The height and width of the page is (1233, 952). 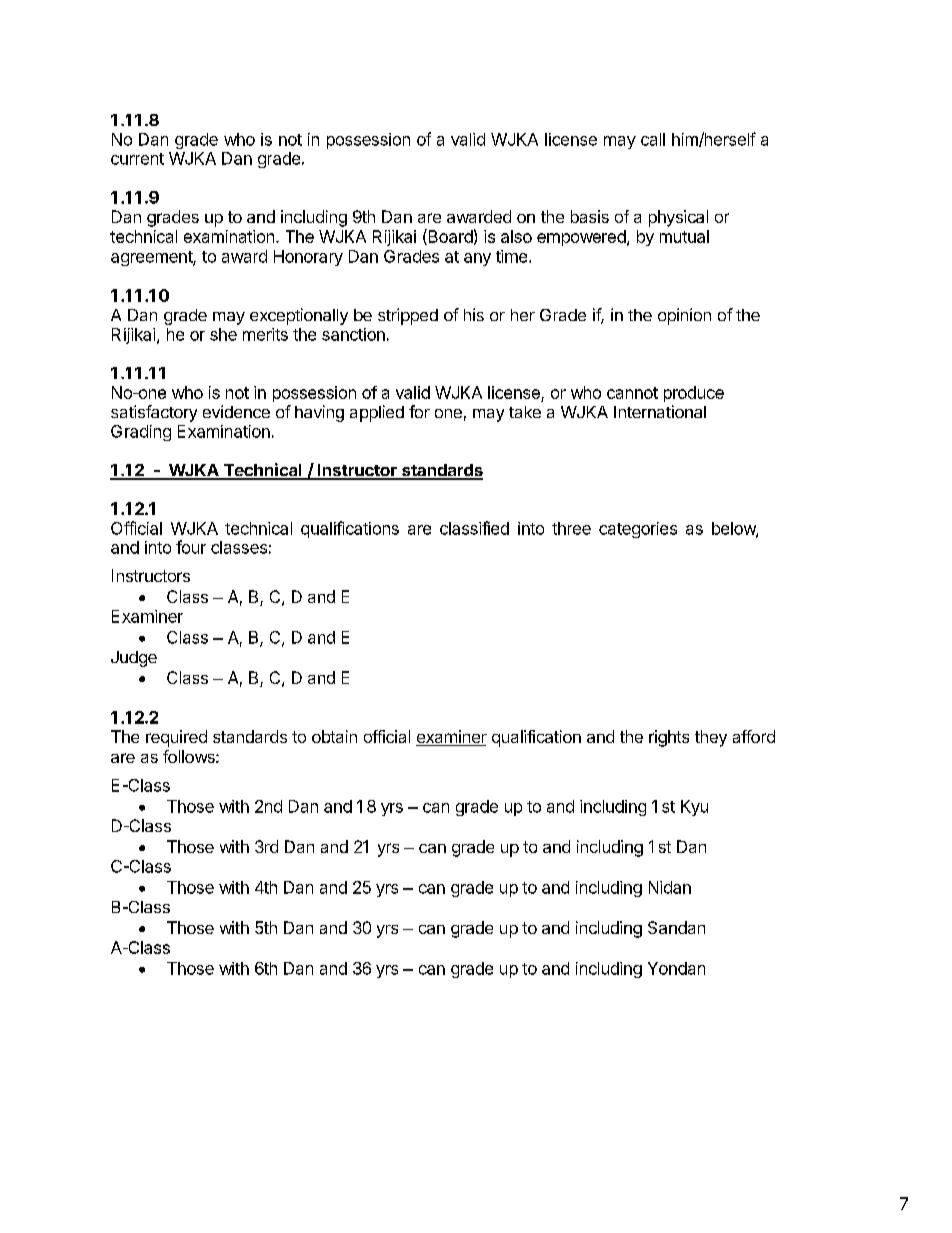 What do you see at coordinates (377, 413) in the page?
I see `applied` at bounding box center [377, 413].
